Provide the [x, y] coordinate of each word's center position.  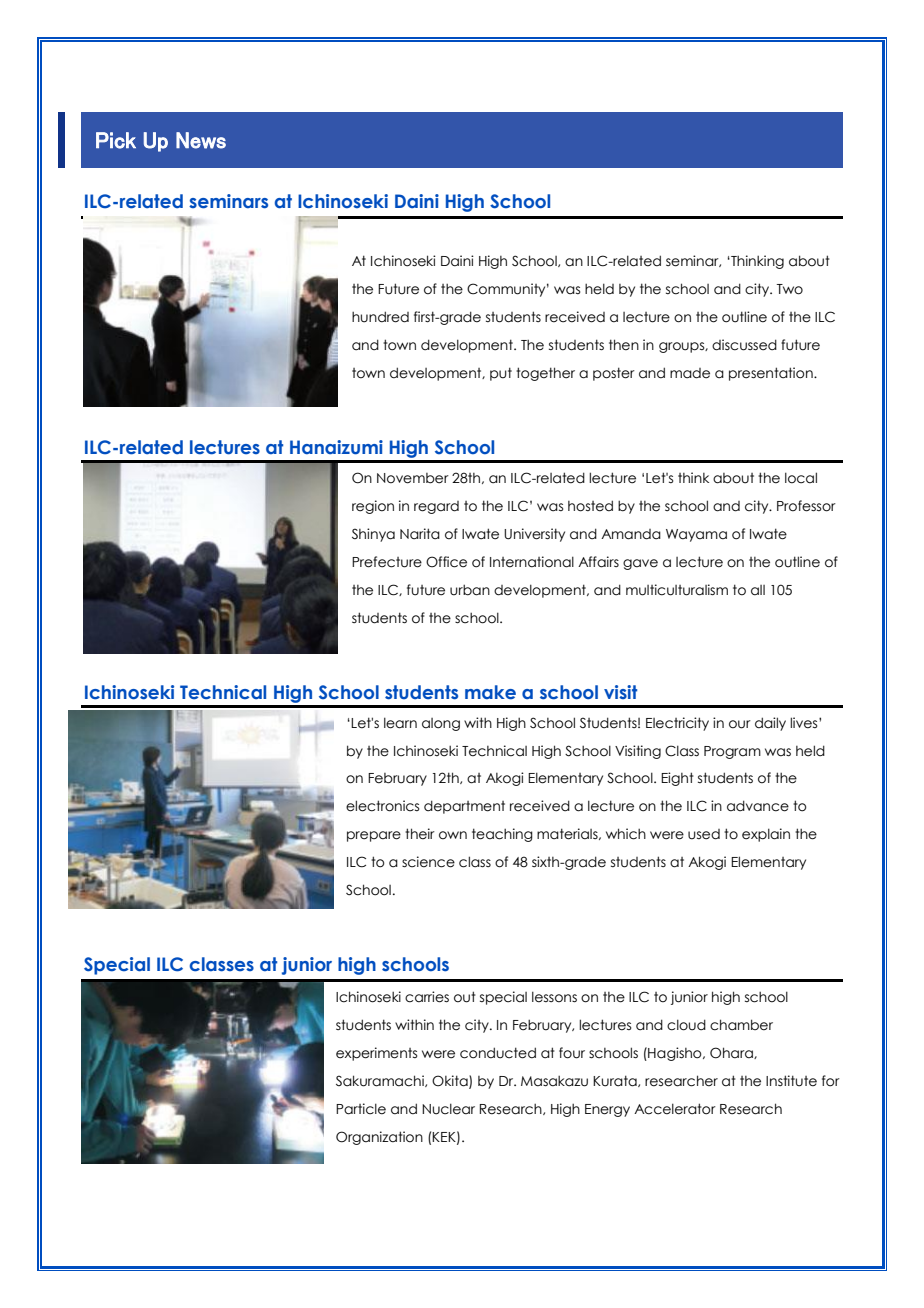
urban [470, 590]
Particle [361, 1109]
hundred [380, 317]
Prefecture [387, 562]
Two [790, 289]
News [201, 140]
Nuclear [448, 1109]
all [758, 590]
